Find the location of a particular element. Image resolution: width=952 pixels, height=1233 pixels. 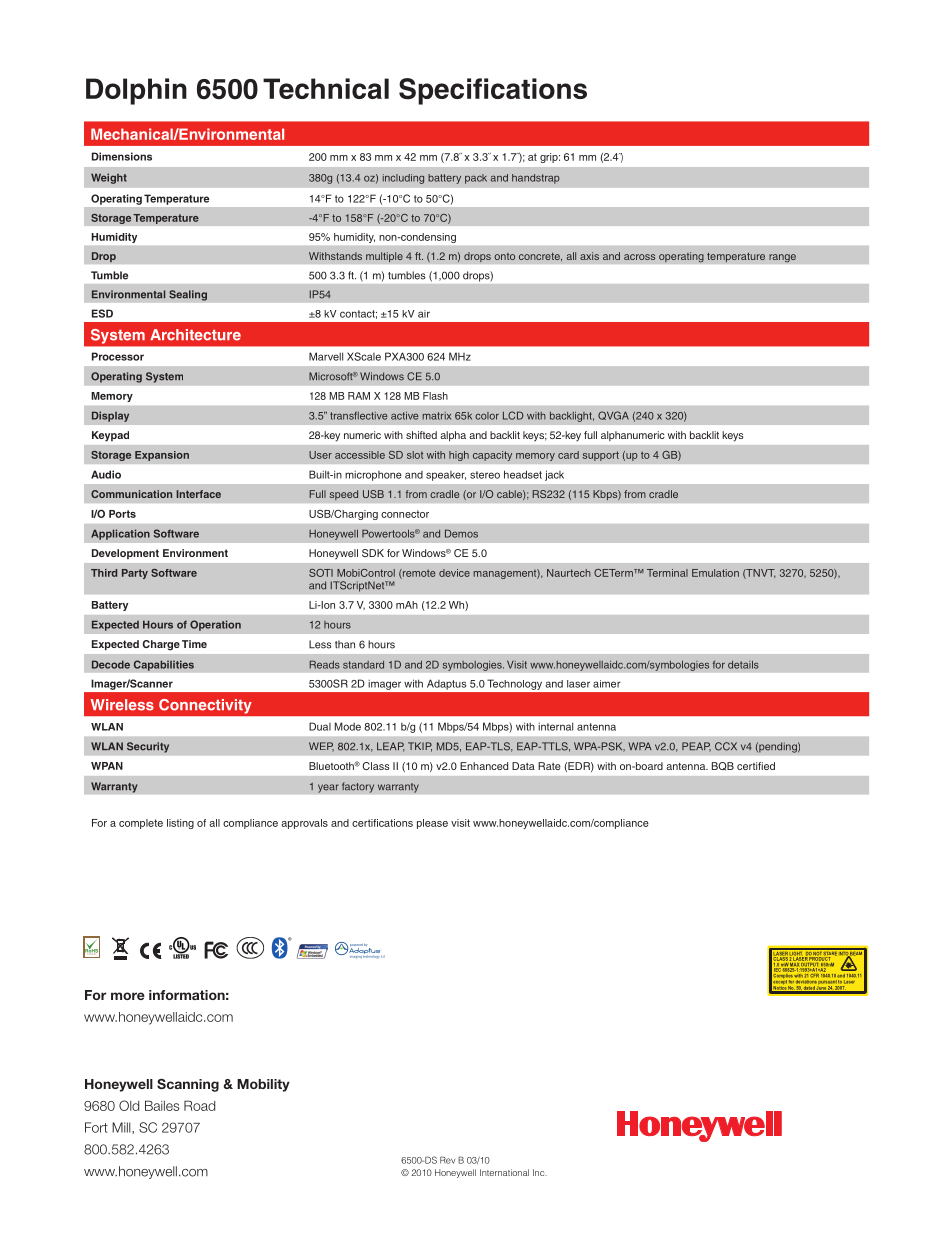

support is located at coordinates (600, 456).
